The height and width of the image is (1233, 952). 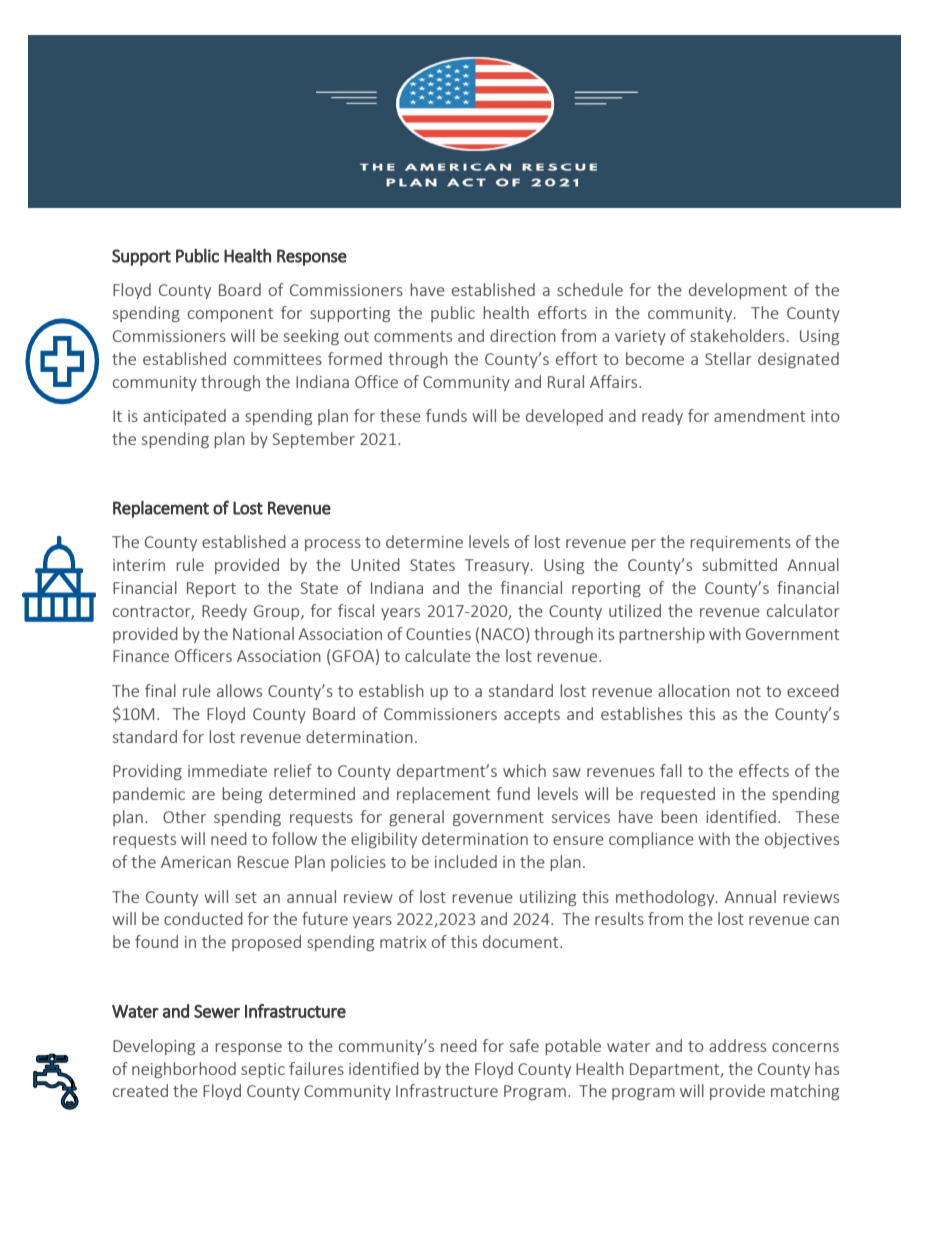 I want to click on been, so click(x=679, y=816).
